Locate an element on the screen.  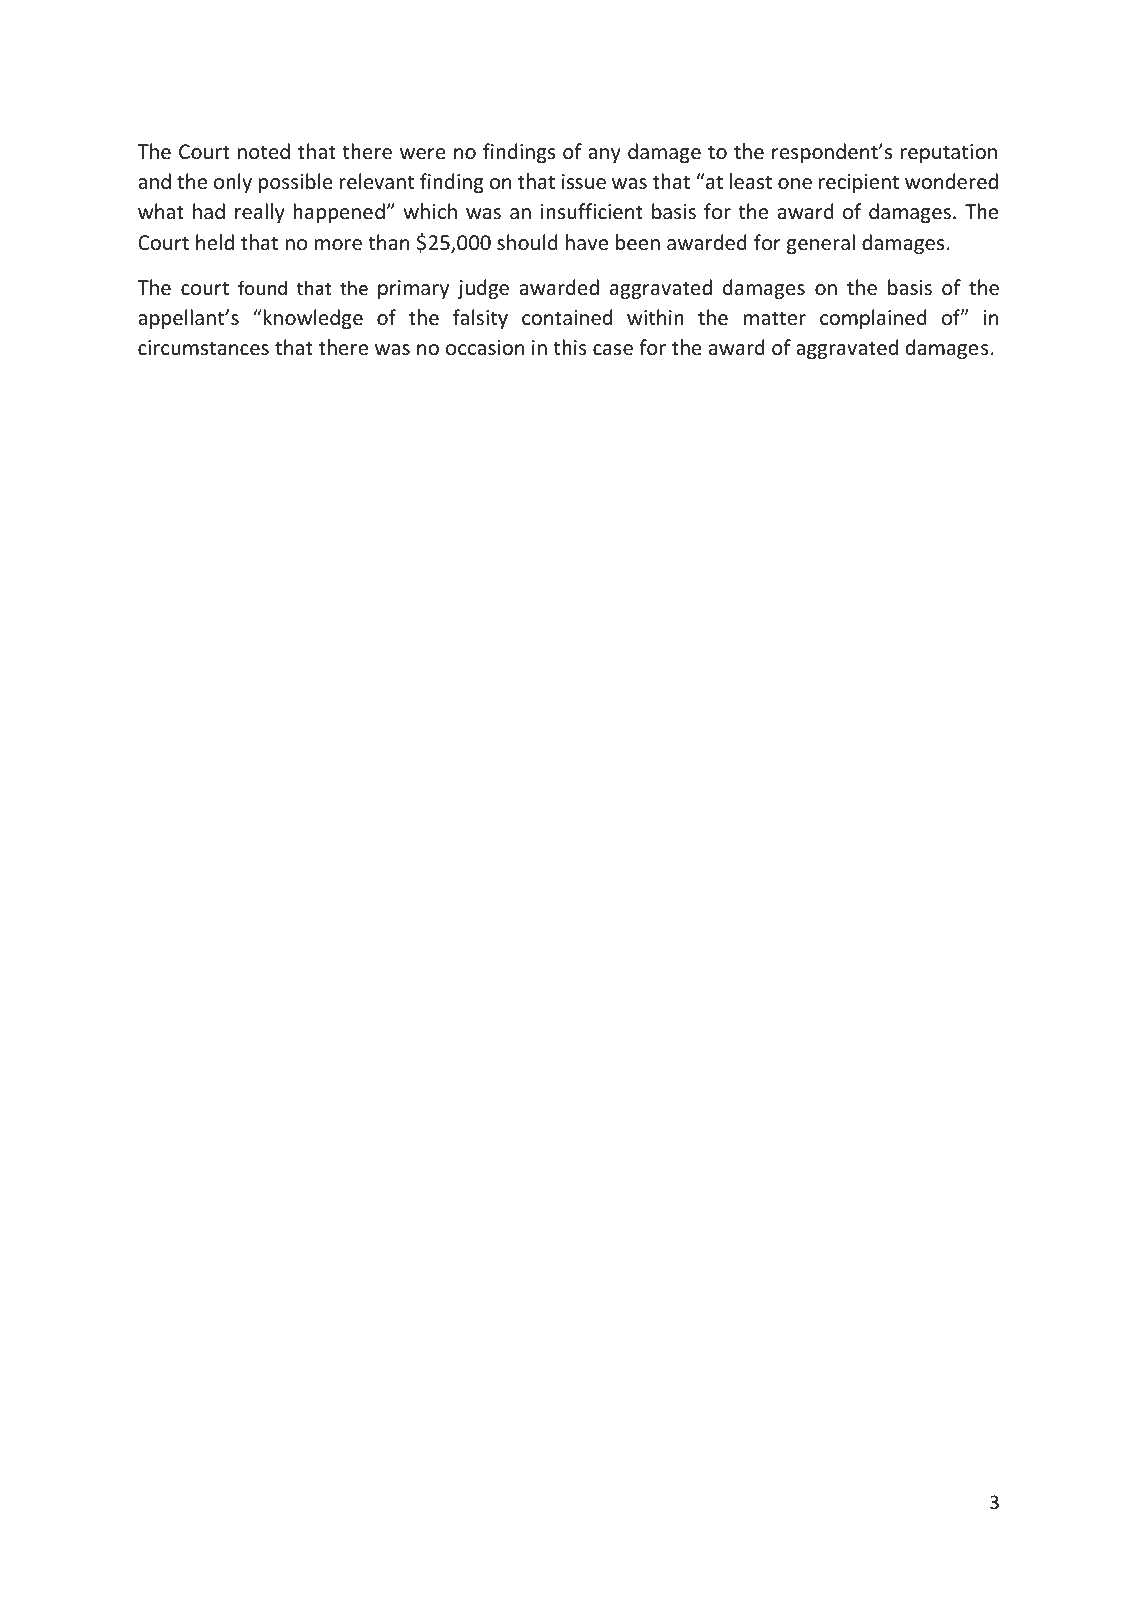
reputation is located at coordinates (949, 153).
